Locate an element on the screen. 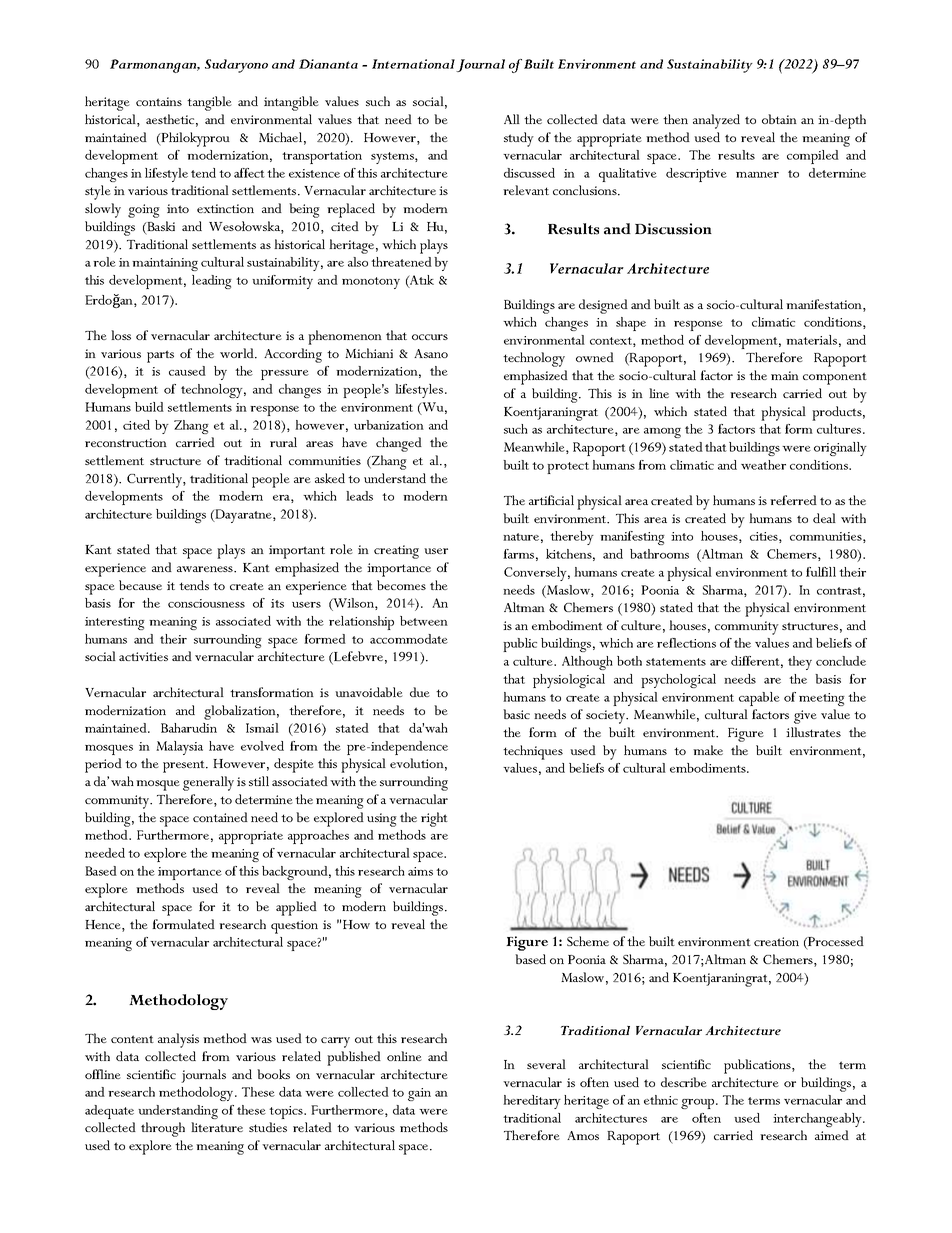  Asano is located at coordinates (431, 353).
